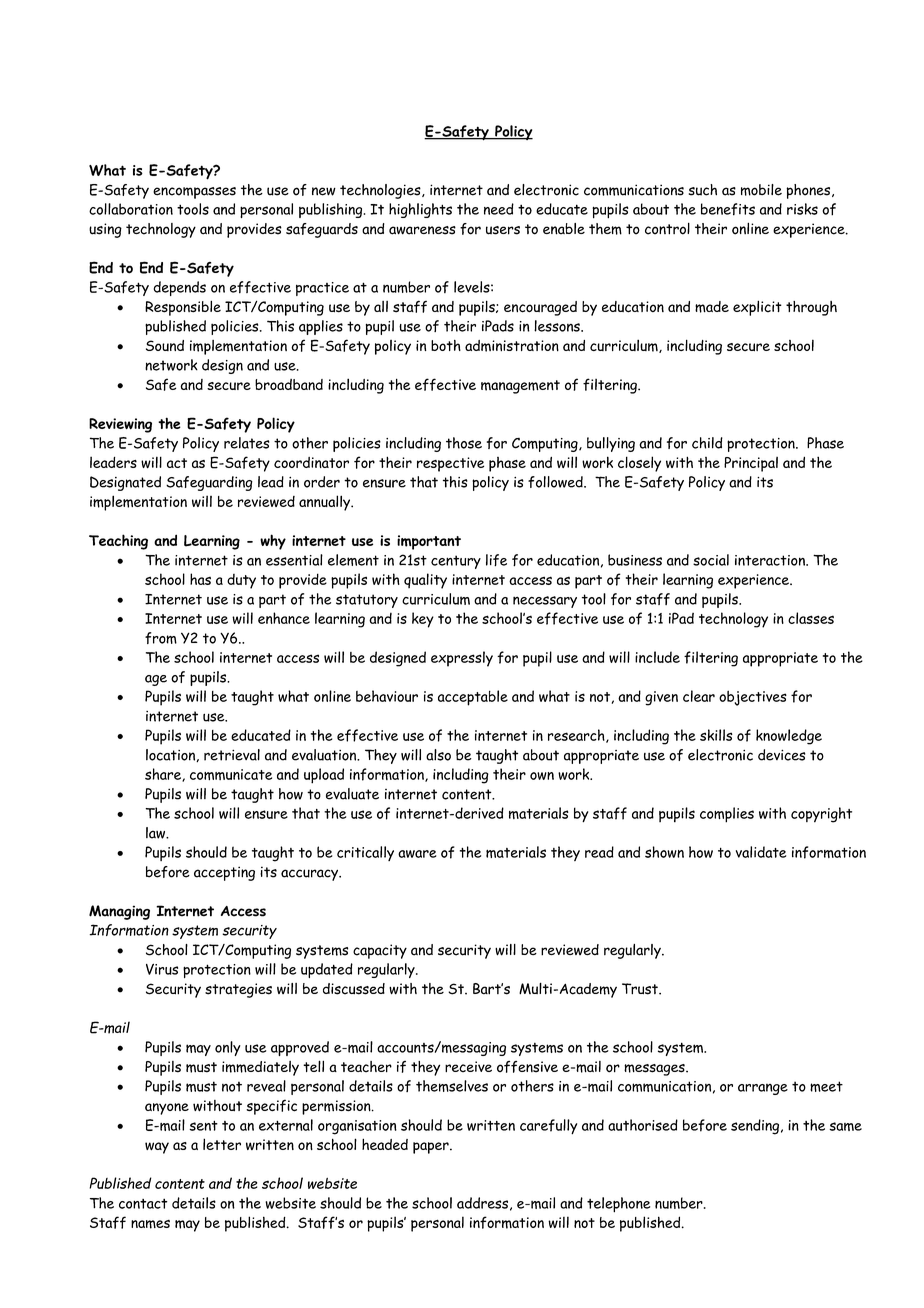  What do you see at coordinates (468, 1066) in the image?
I see `receive` at bounding box center [468, 1066].
